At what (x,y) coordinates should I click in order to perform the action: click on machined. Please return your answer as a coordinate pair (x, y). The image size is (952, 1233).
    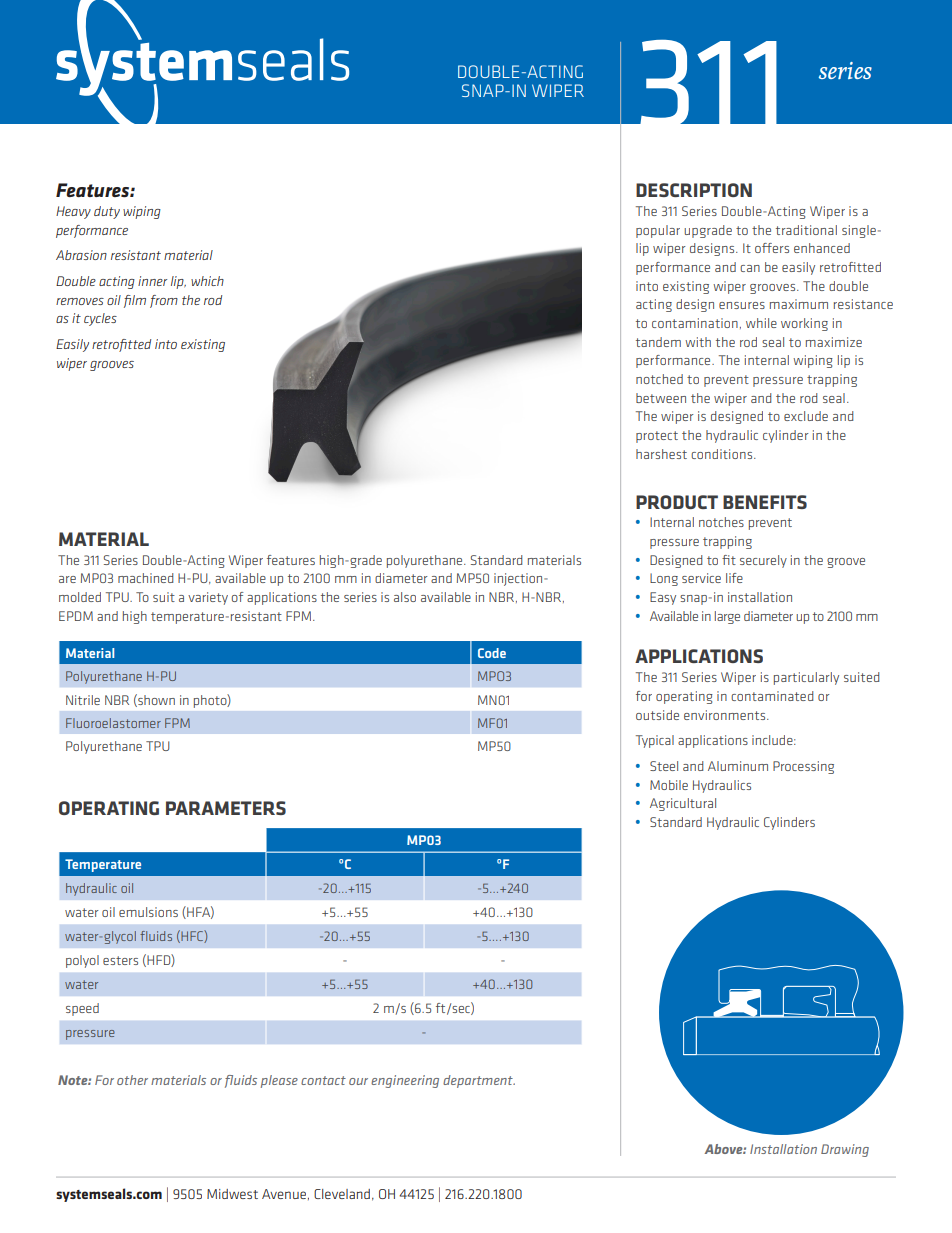
    Looking at the image, I should click on (145, 578).
